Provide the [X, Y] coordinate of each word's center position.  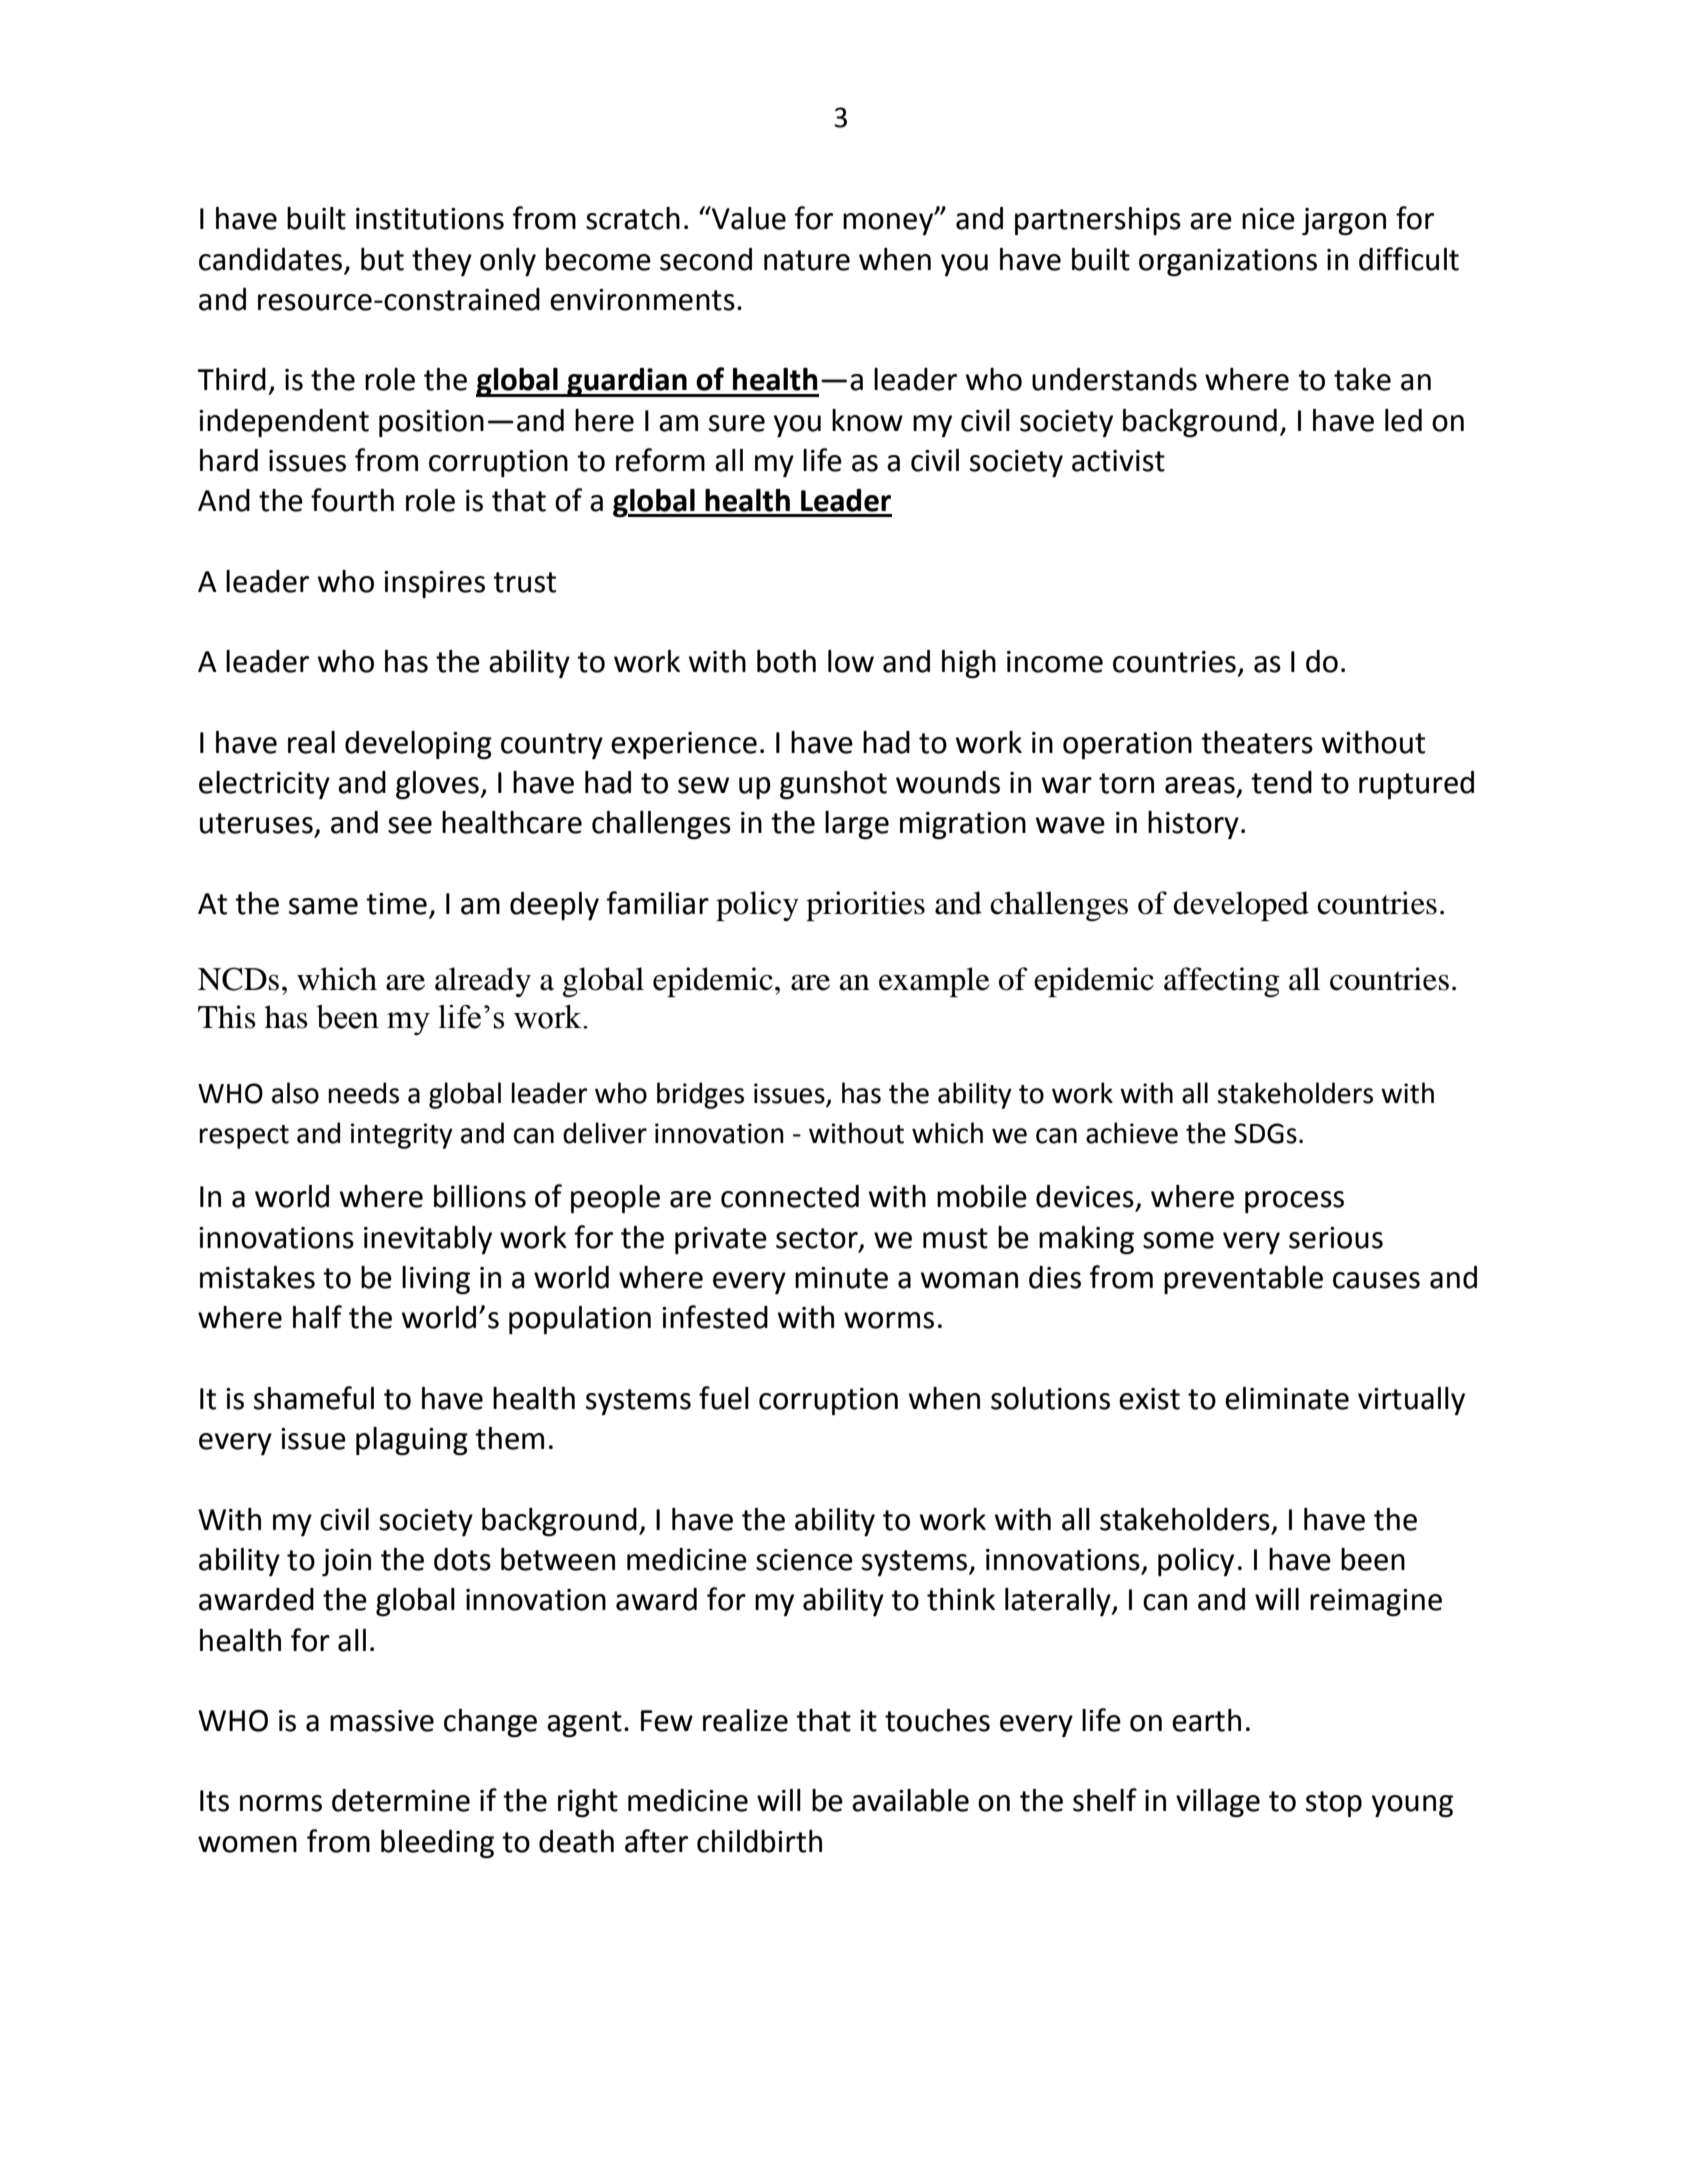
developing [418, 745]
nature [807, 260]
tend [1281, 782]
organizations [1228, 263]
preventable [1243, 1280]
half [317, 1317]
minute [841, 1278]
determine [401, 1800]
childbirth [759, 1841]
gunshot [833, 785]
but [382, 259]
